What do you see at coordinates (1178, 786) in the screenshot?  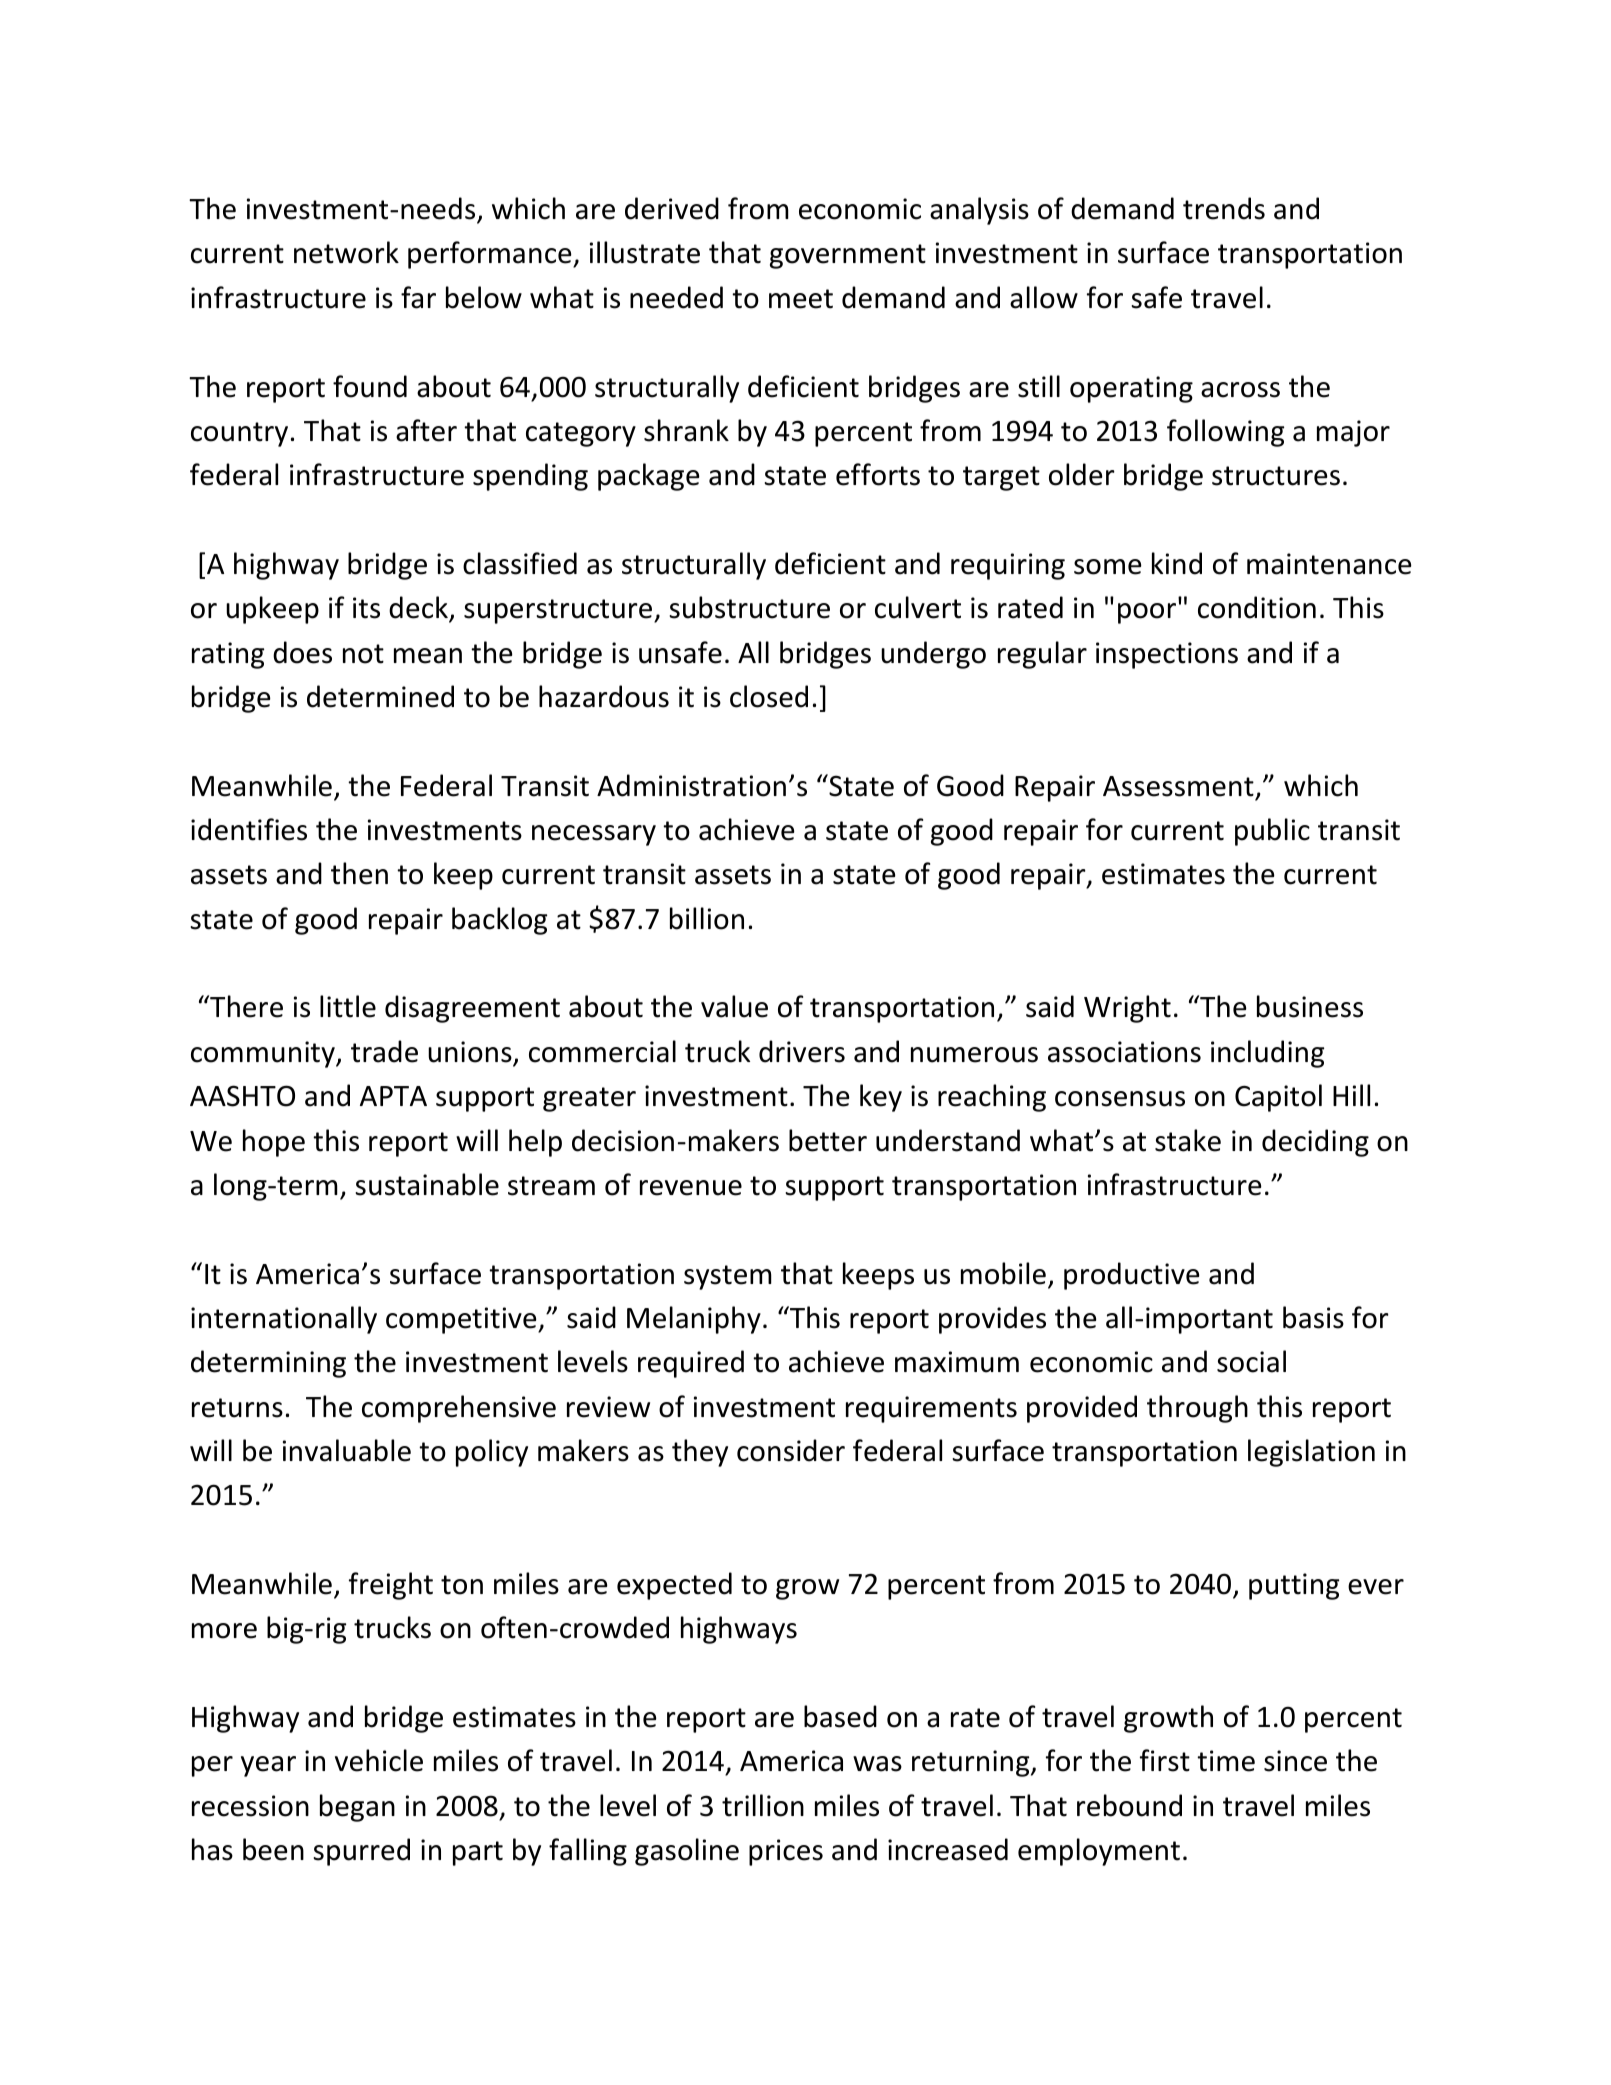 I see `Assessment` at bounding box center [1178, 786].
